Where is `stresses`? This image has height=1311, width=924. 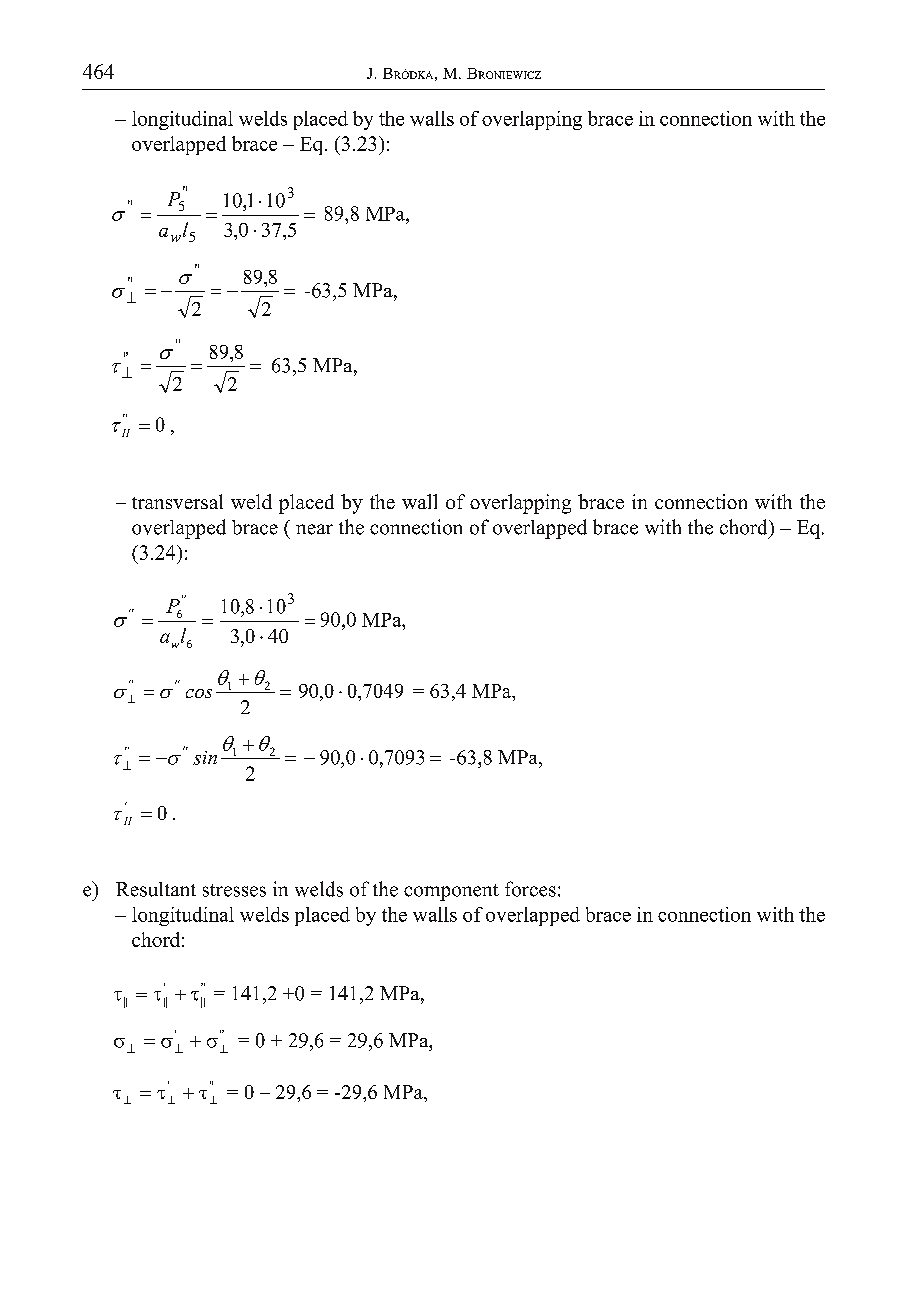
stresses is located at coordinates (234, 890).
